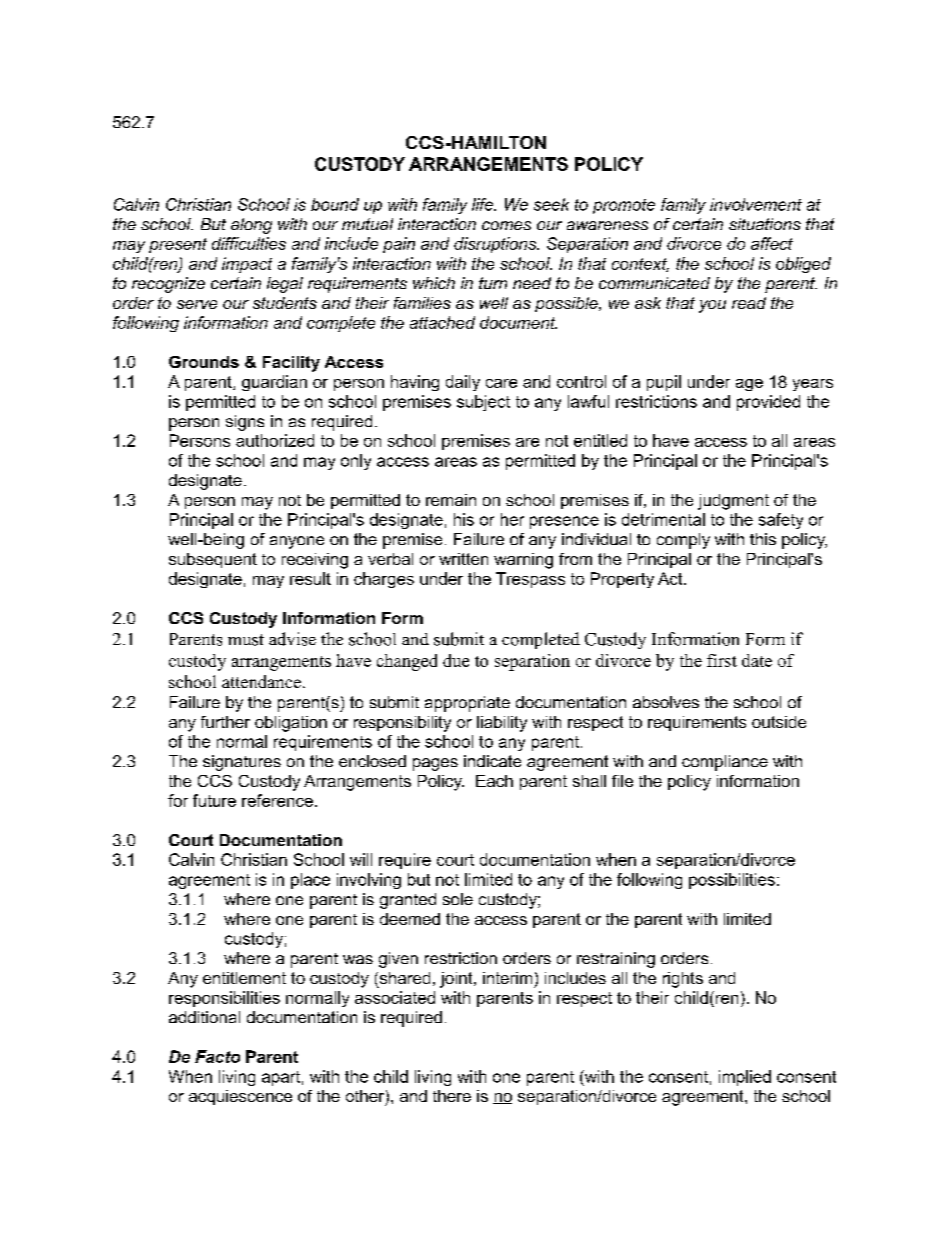 This page has width=952, height=1233. I want to click on subsequent, so click(213, 560).
